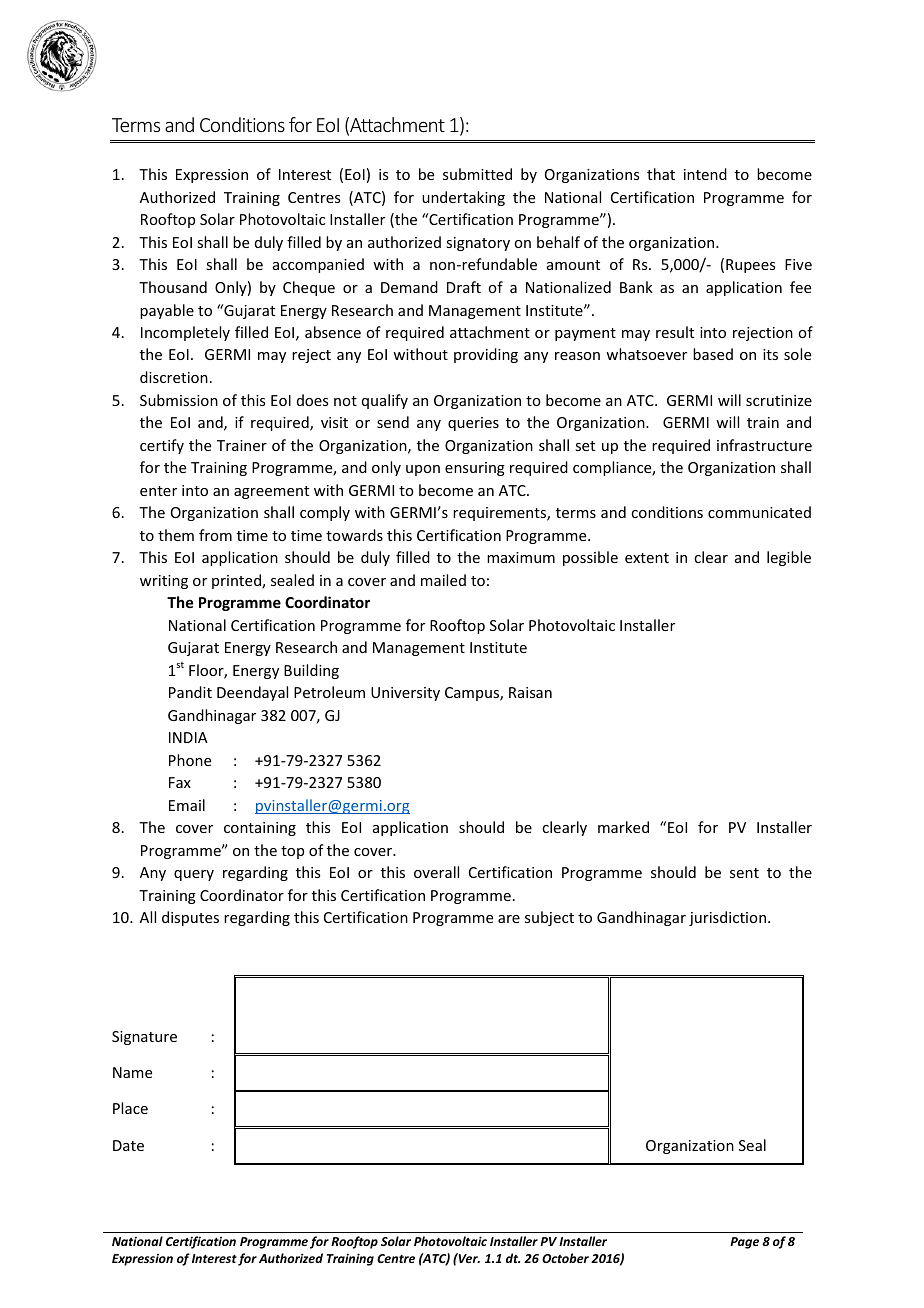 The width and height of the screenshot is (924, 1308). What do you see at coordinates (436, 872) in the screenshot?
I see `overall` at bounding box center [436, 872].
